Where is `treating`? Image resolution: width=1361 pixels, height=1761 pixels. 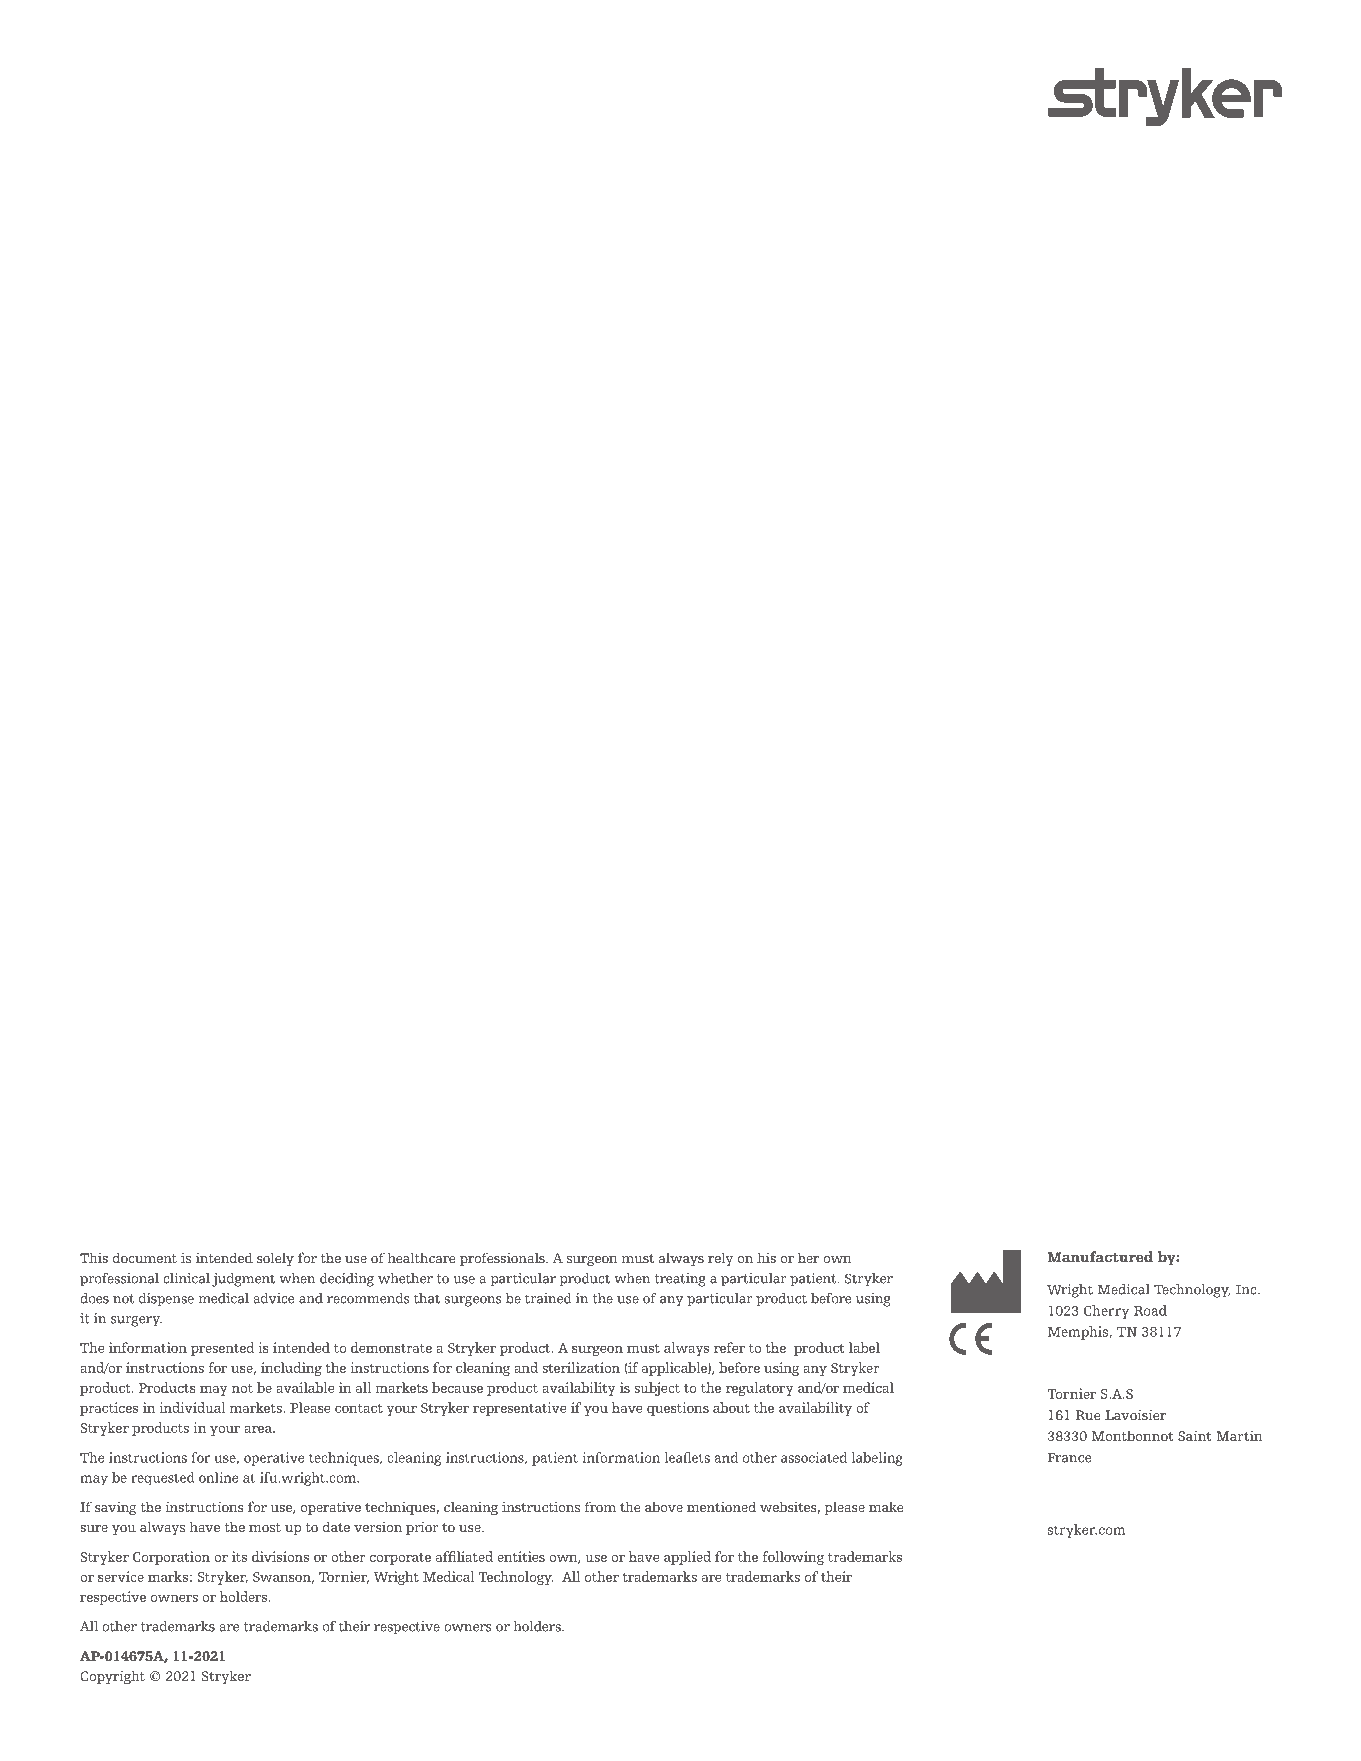 treating is located at coordinates (680, 1280).
